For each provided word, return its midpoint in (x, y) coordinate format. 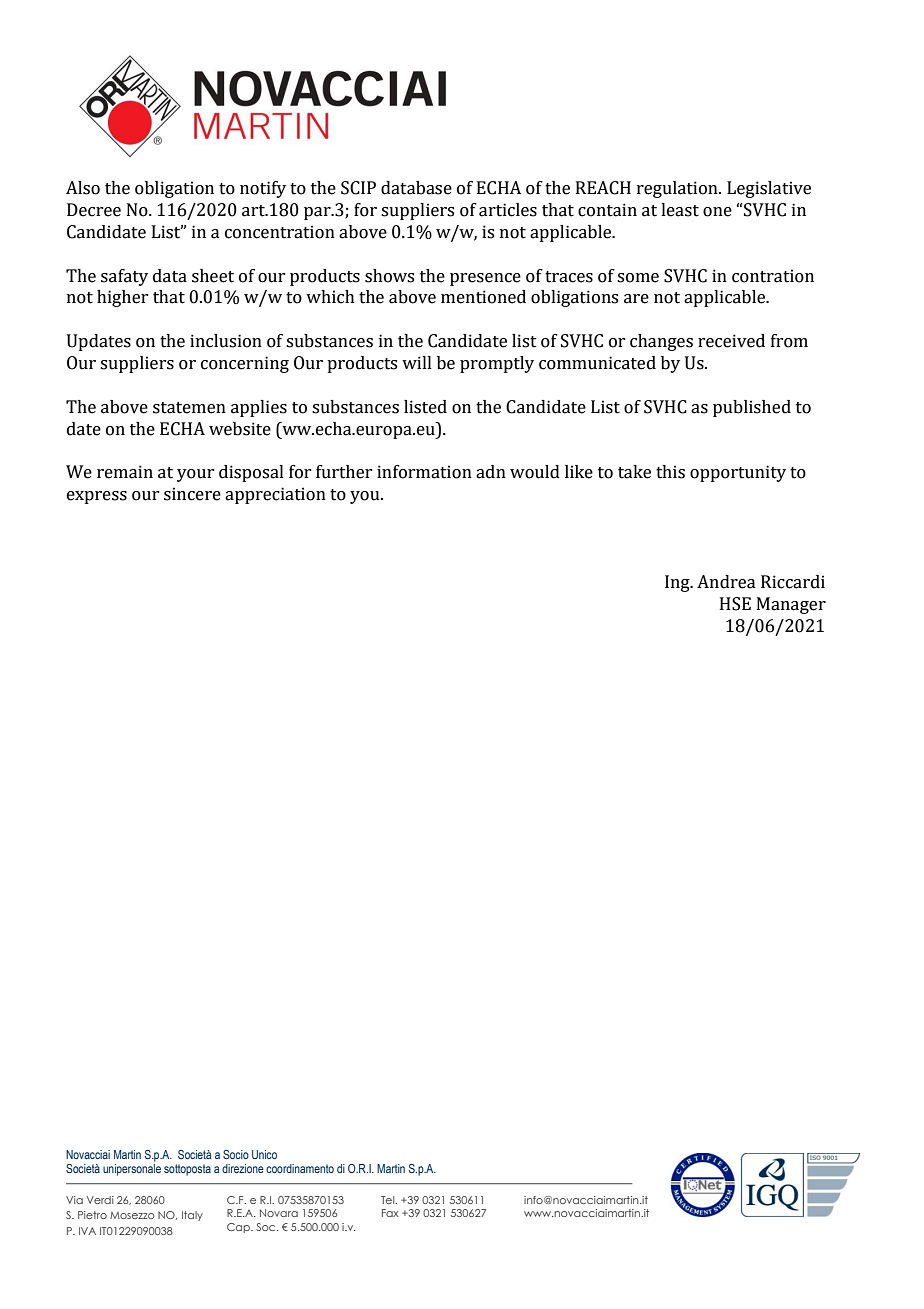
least (680, 210)
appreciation (275, 495)
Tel (389, 1200)
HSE (735, 604)
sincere (192, 494)
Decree (94, 210)
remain (125, 472)
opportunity (738, 473)
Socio (236, 1154)
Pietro (92, 1215)
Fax (390, 1213)
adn (491, 472)
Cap (239, 1228)
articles (508, 210)
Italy (192, 1216)
